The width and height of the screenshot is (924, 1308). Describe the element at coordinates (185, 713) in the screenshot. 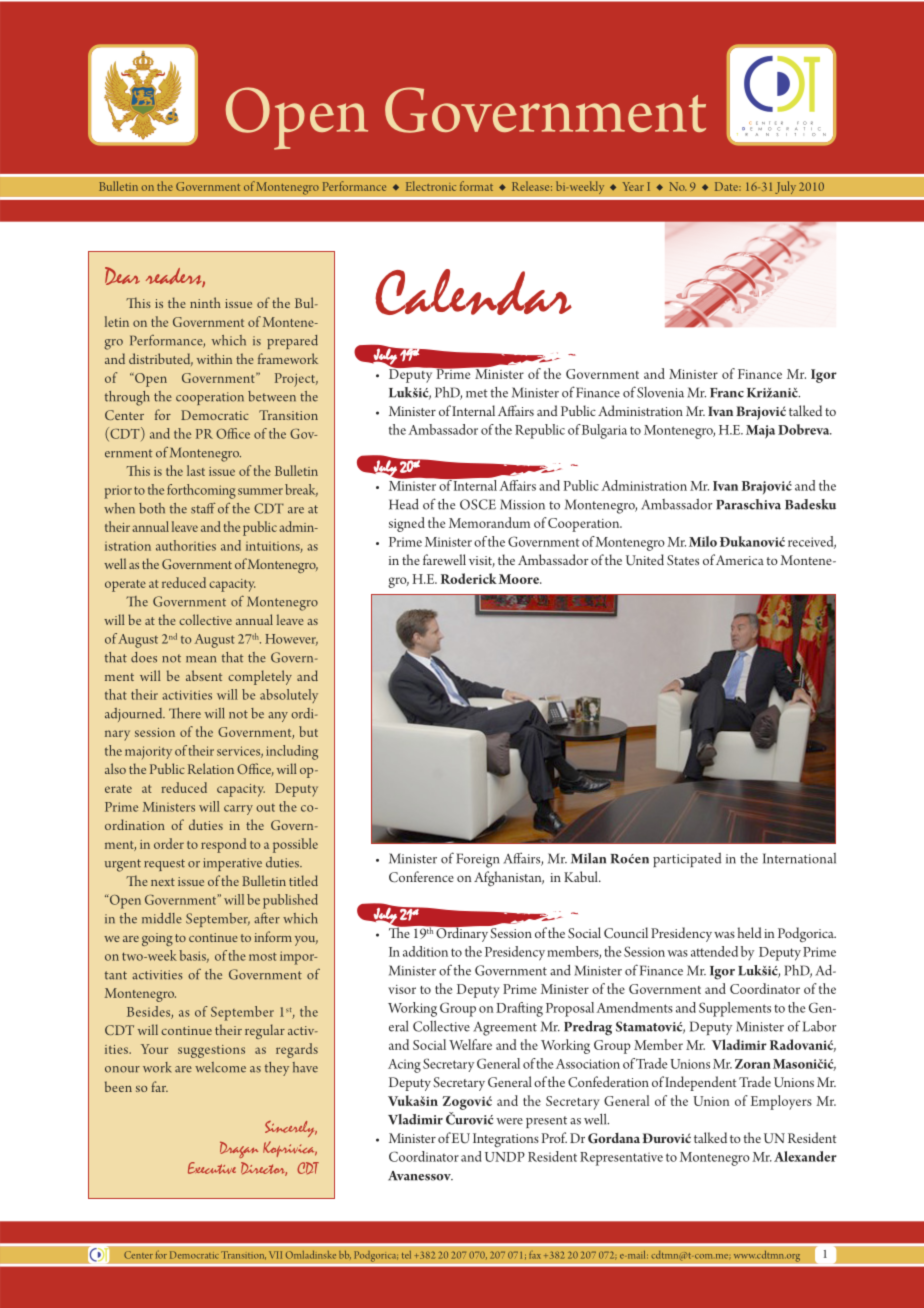

I see `There` at that location.
